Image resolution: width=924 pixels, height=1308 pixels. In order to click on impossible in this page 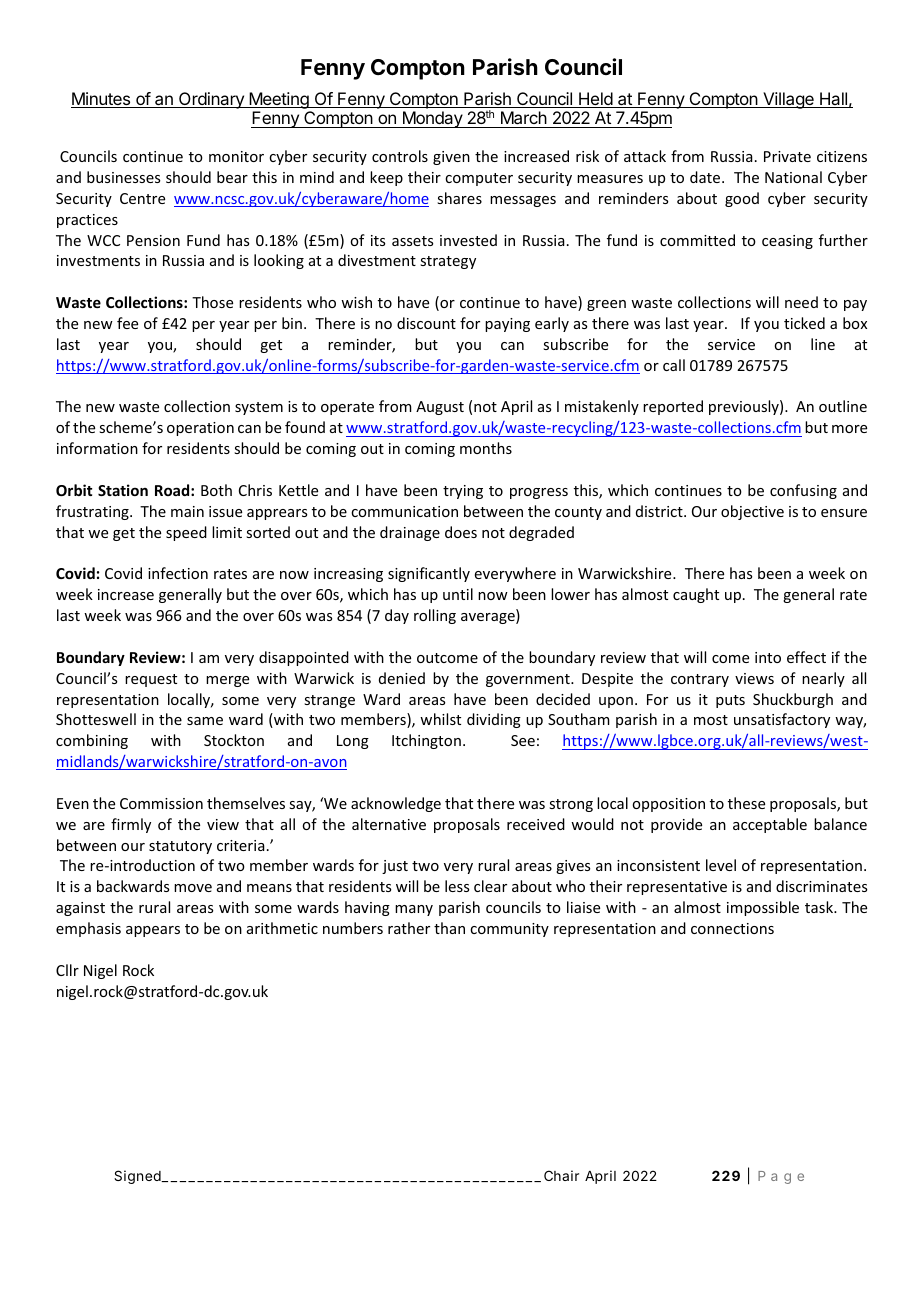, I will do `click(763, 908)`.
